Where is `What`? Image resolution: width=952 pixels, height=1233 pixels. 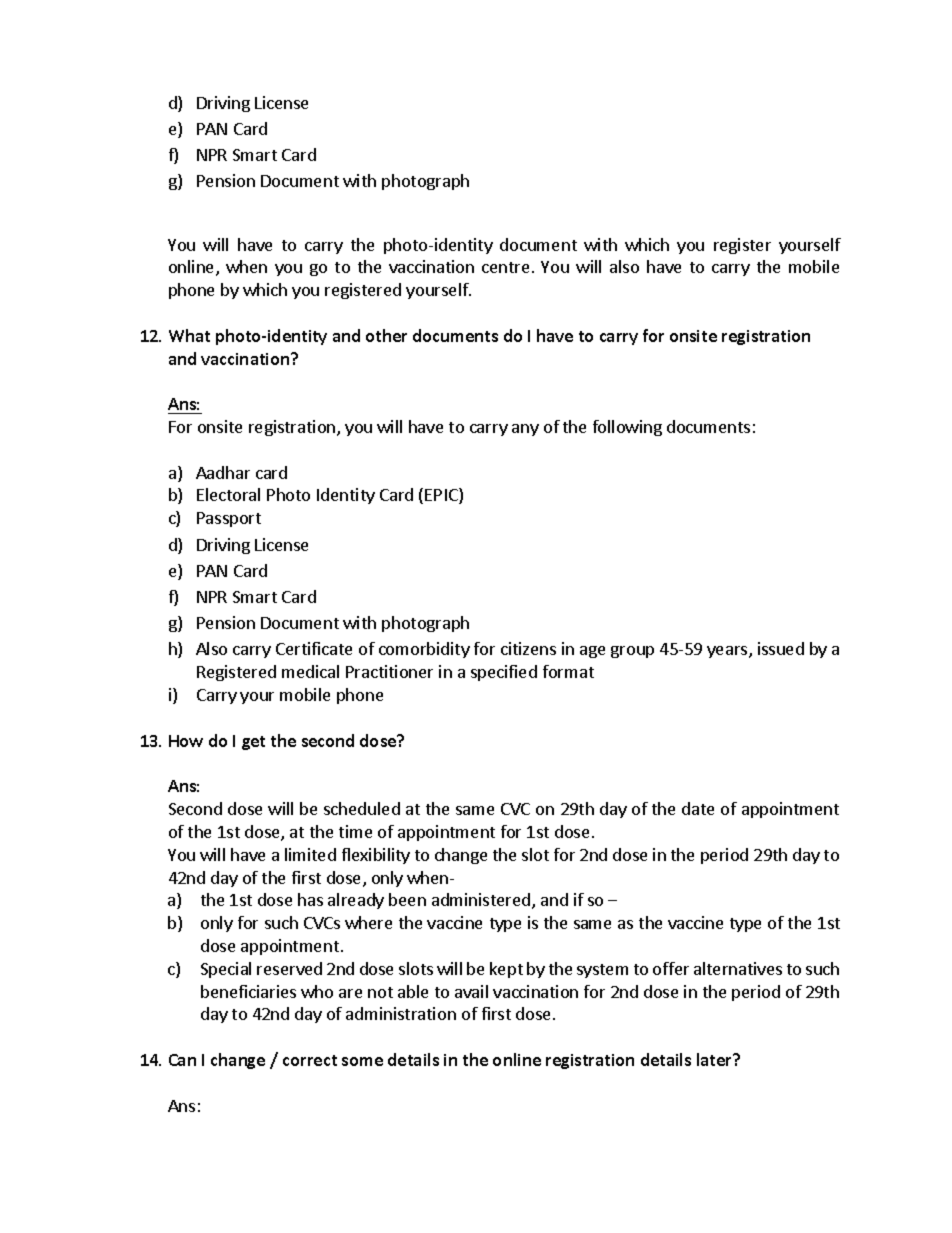 What is located at coordinates (189, 335).
